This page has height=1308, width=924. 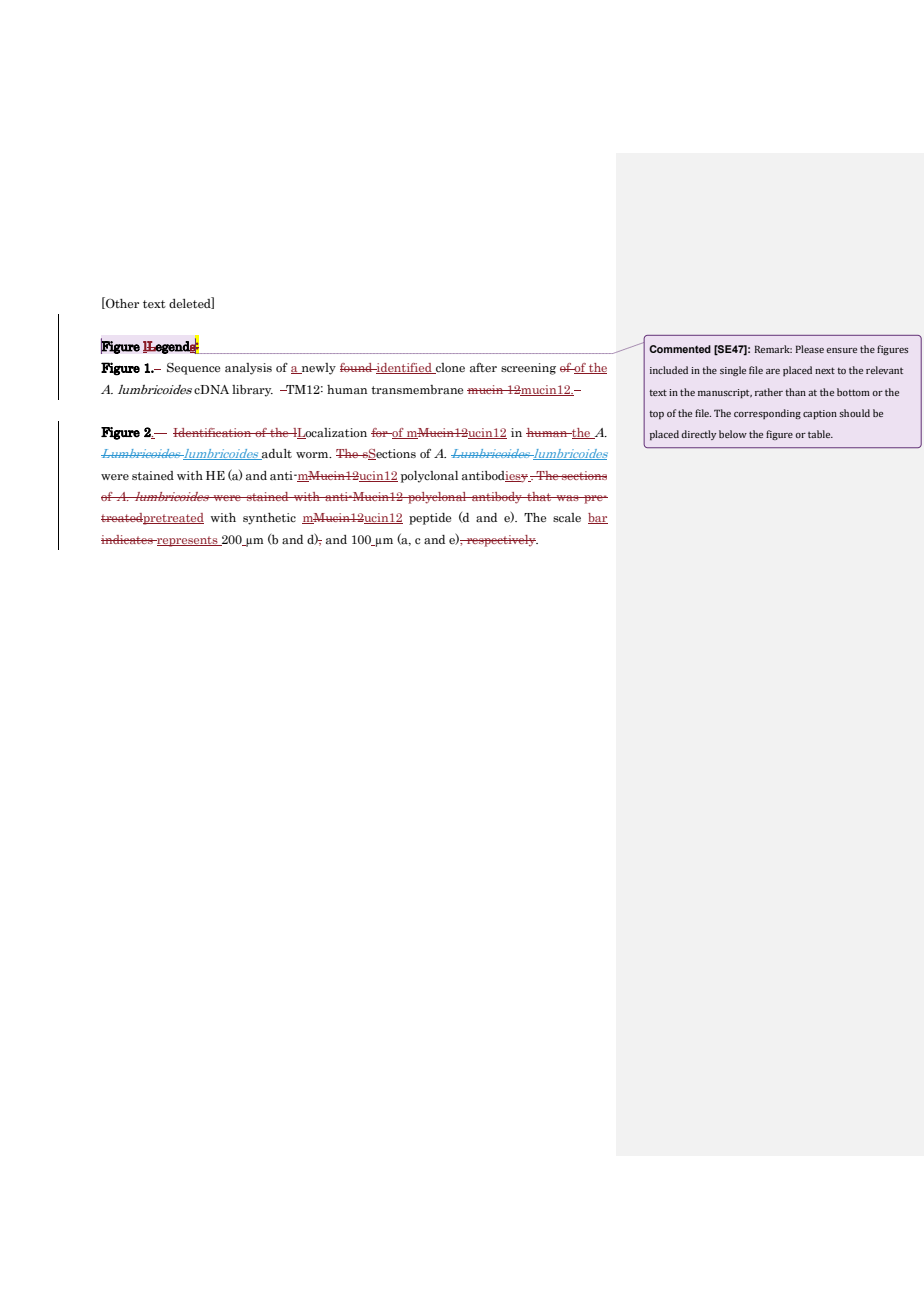 What do you see at coordinates (810, 349) in the page?
I see `Please` at bounding box center [810, 349].
